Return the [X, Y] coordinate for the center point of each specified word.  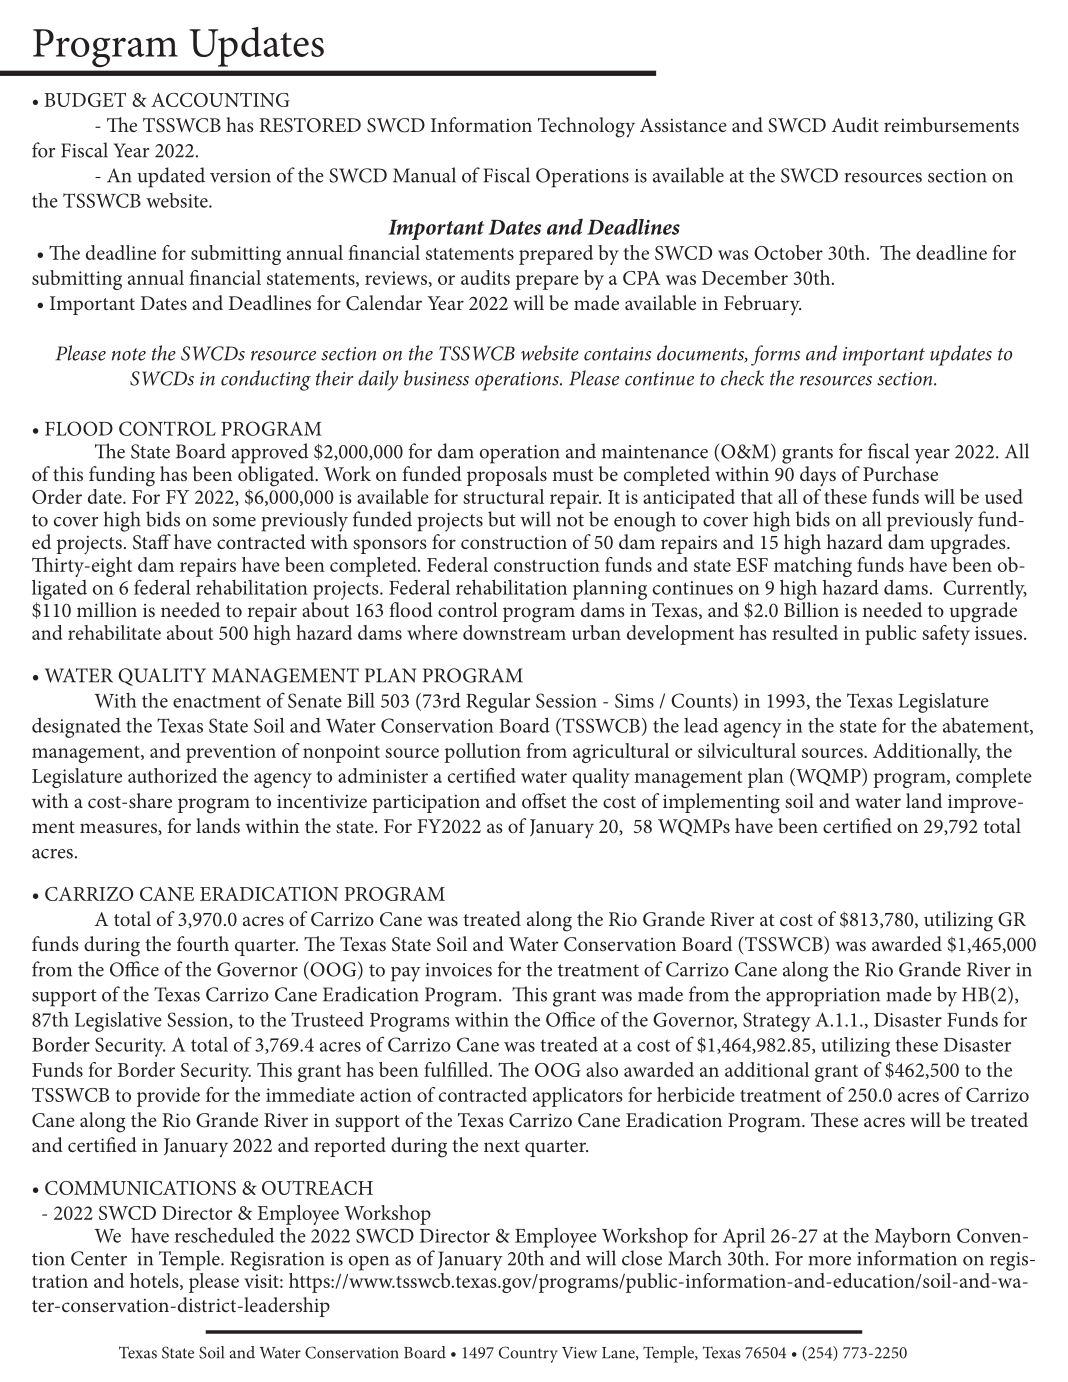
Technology [586, 127]
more [829, 1261]
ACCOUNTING [220, 99]
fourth [203, 943]
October [788, 252]
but [502, 519]
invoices [459, 970]
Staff [152, 542]
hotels [155, 1281]
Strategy [777, 1022]
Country [528, 1354]
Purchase [900, 473]
